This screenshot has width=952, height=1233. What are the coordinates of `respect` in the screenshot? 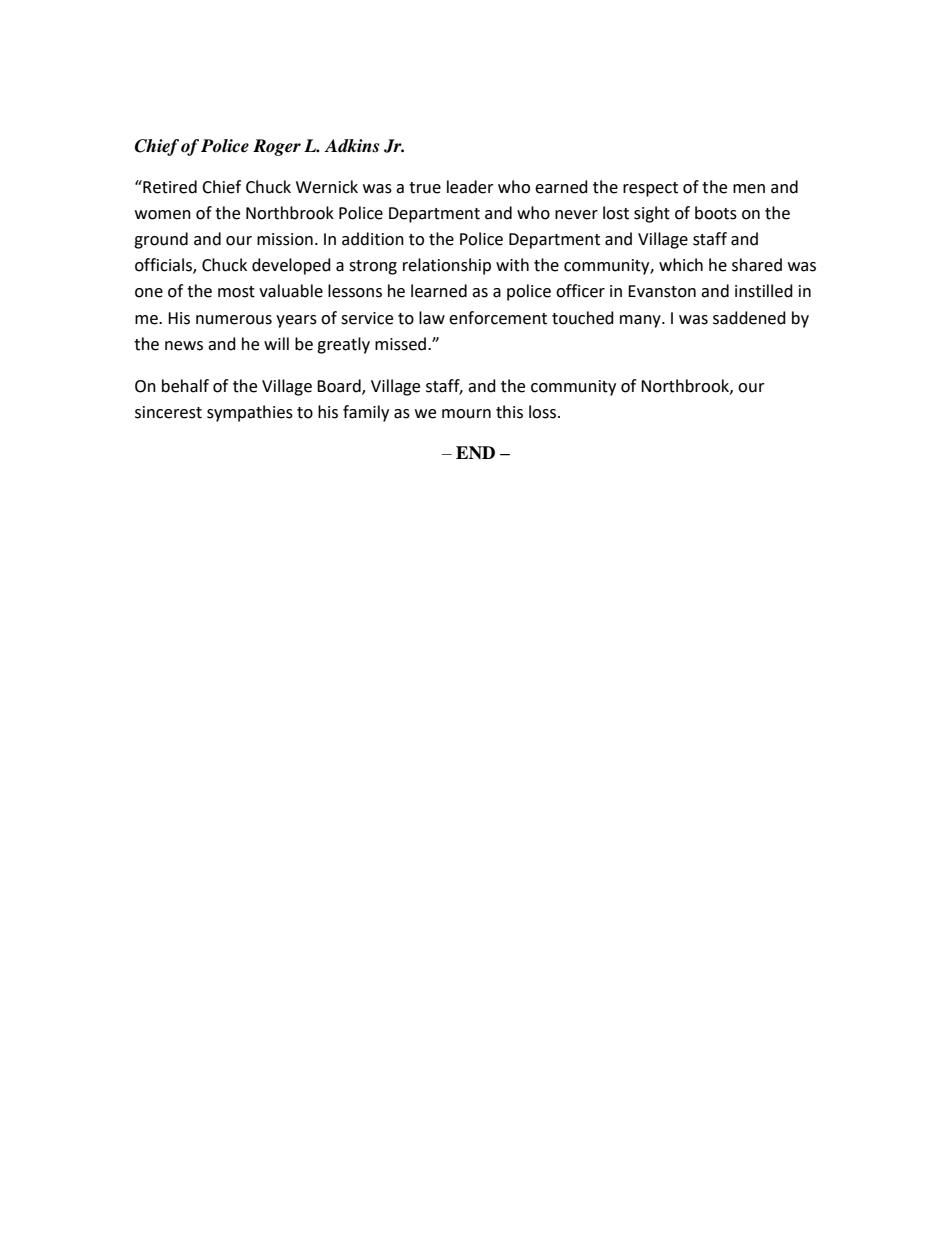 It's located at (650, 189).
